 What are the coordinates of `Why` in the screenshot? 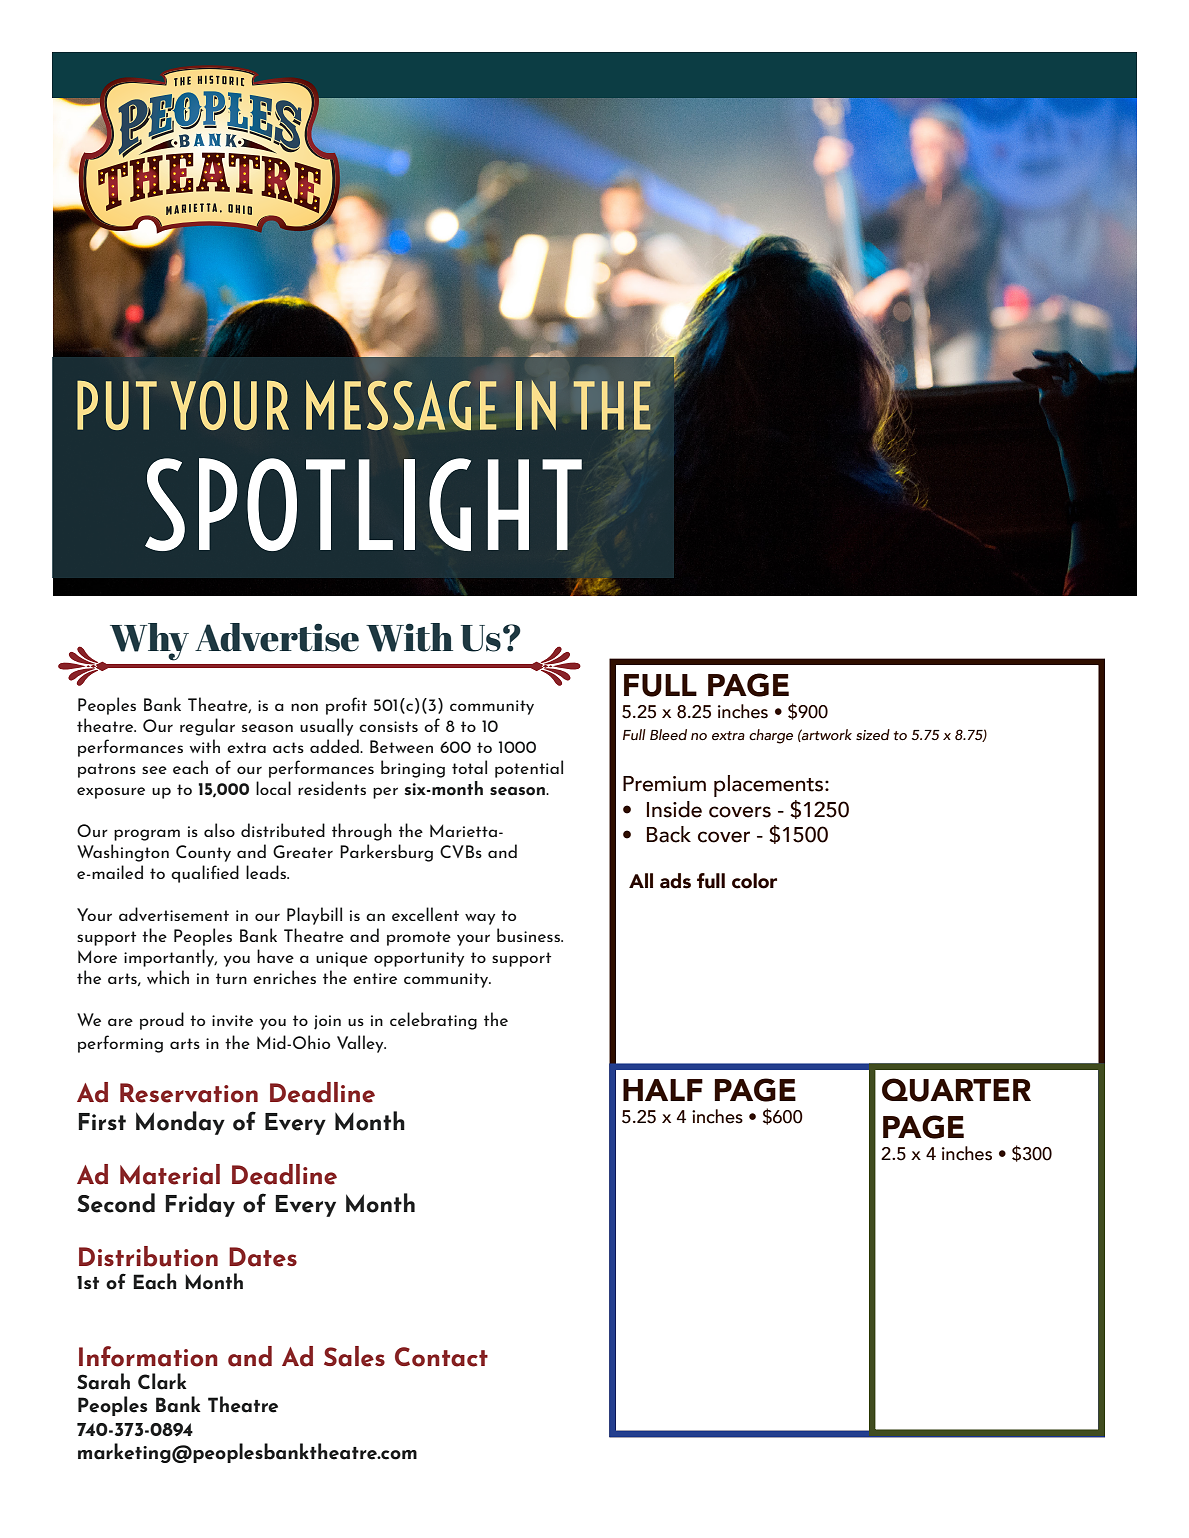 It's located at (149, 642).
